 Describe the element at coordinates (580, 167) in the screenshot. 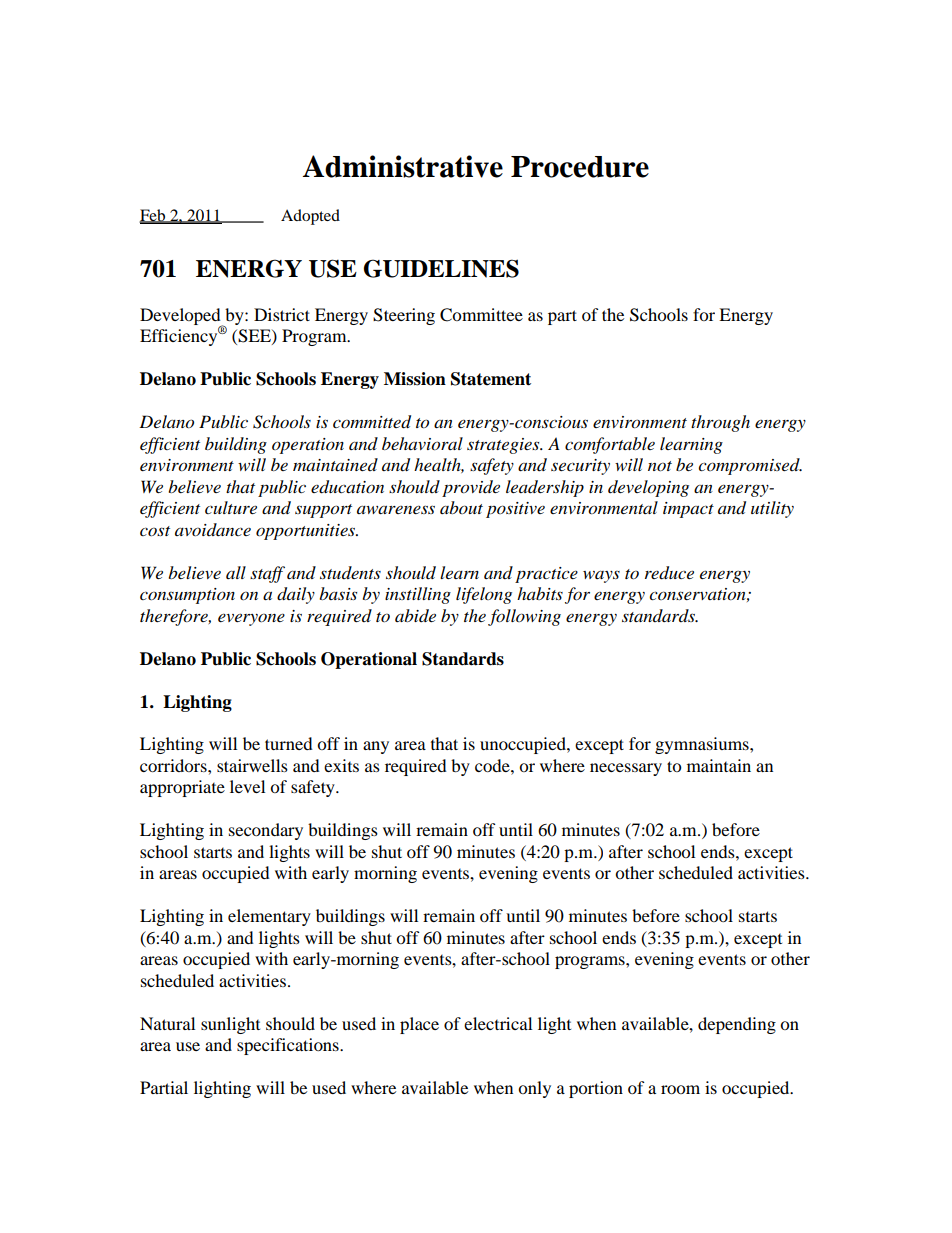

I see `Procedure` at that location.
